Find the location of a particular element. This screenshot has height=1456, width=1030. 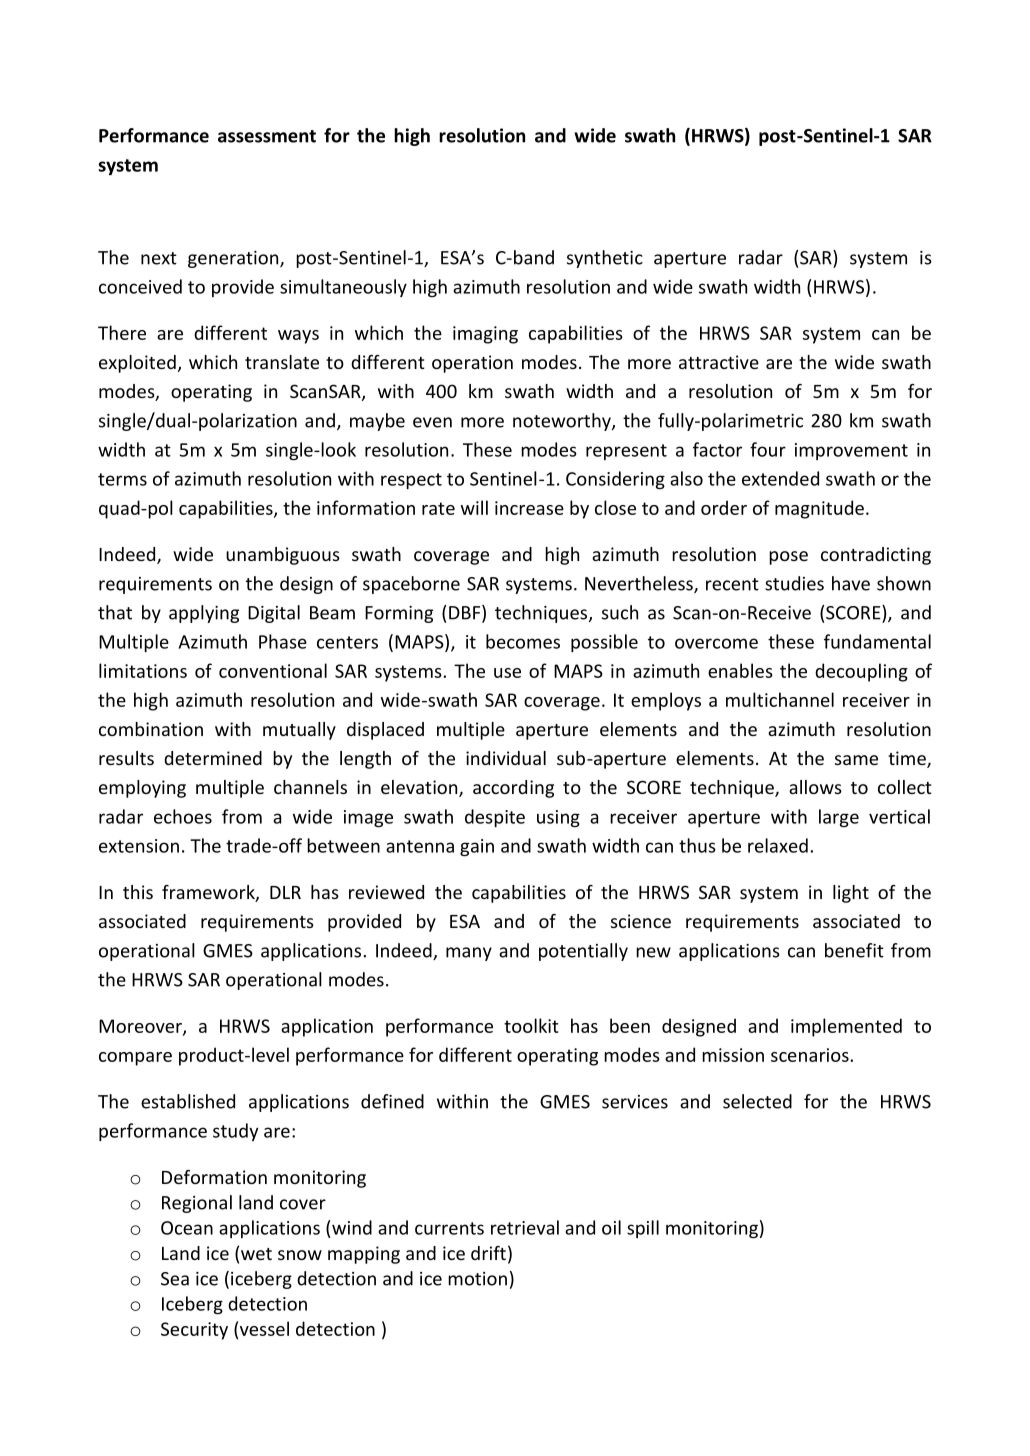

synthetic is located at coordinates (605, 259).
